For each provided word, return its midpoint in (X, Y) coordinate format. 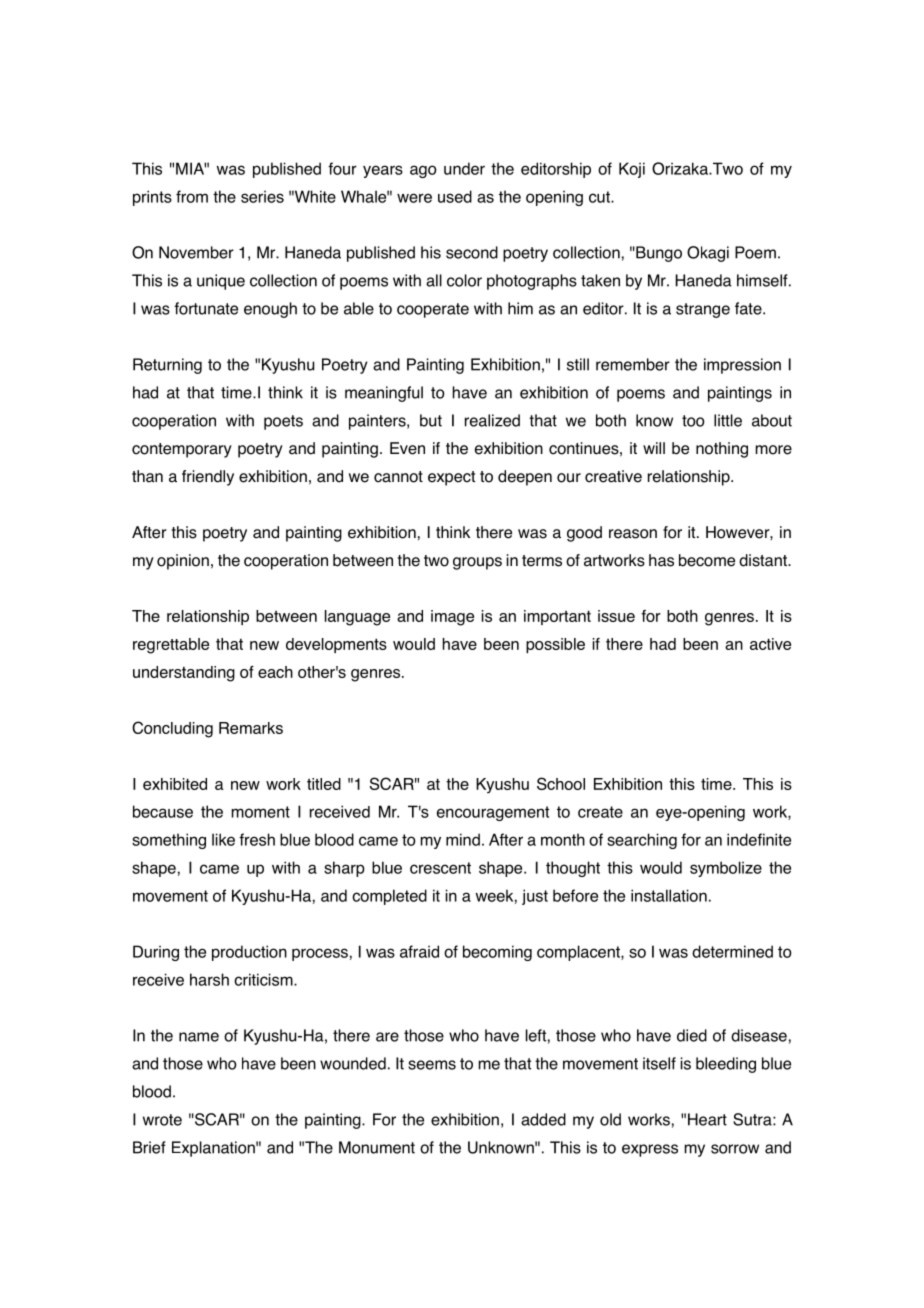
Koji (632, 170)
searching (642, 841)
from (192, 196)
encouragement (493, 813)
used (455, 196)
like (223, 839)
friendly (208, 478)
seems (432, 1065)
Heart (707, 1119)
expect (451, 478)
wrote (162, 1120)
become (707, 560)
